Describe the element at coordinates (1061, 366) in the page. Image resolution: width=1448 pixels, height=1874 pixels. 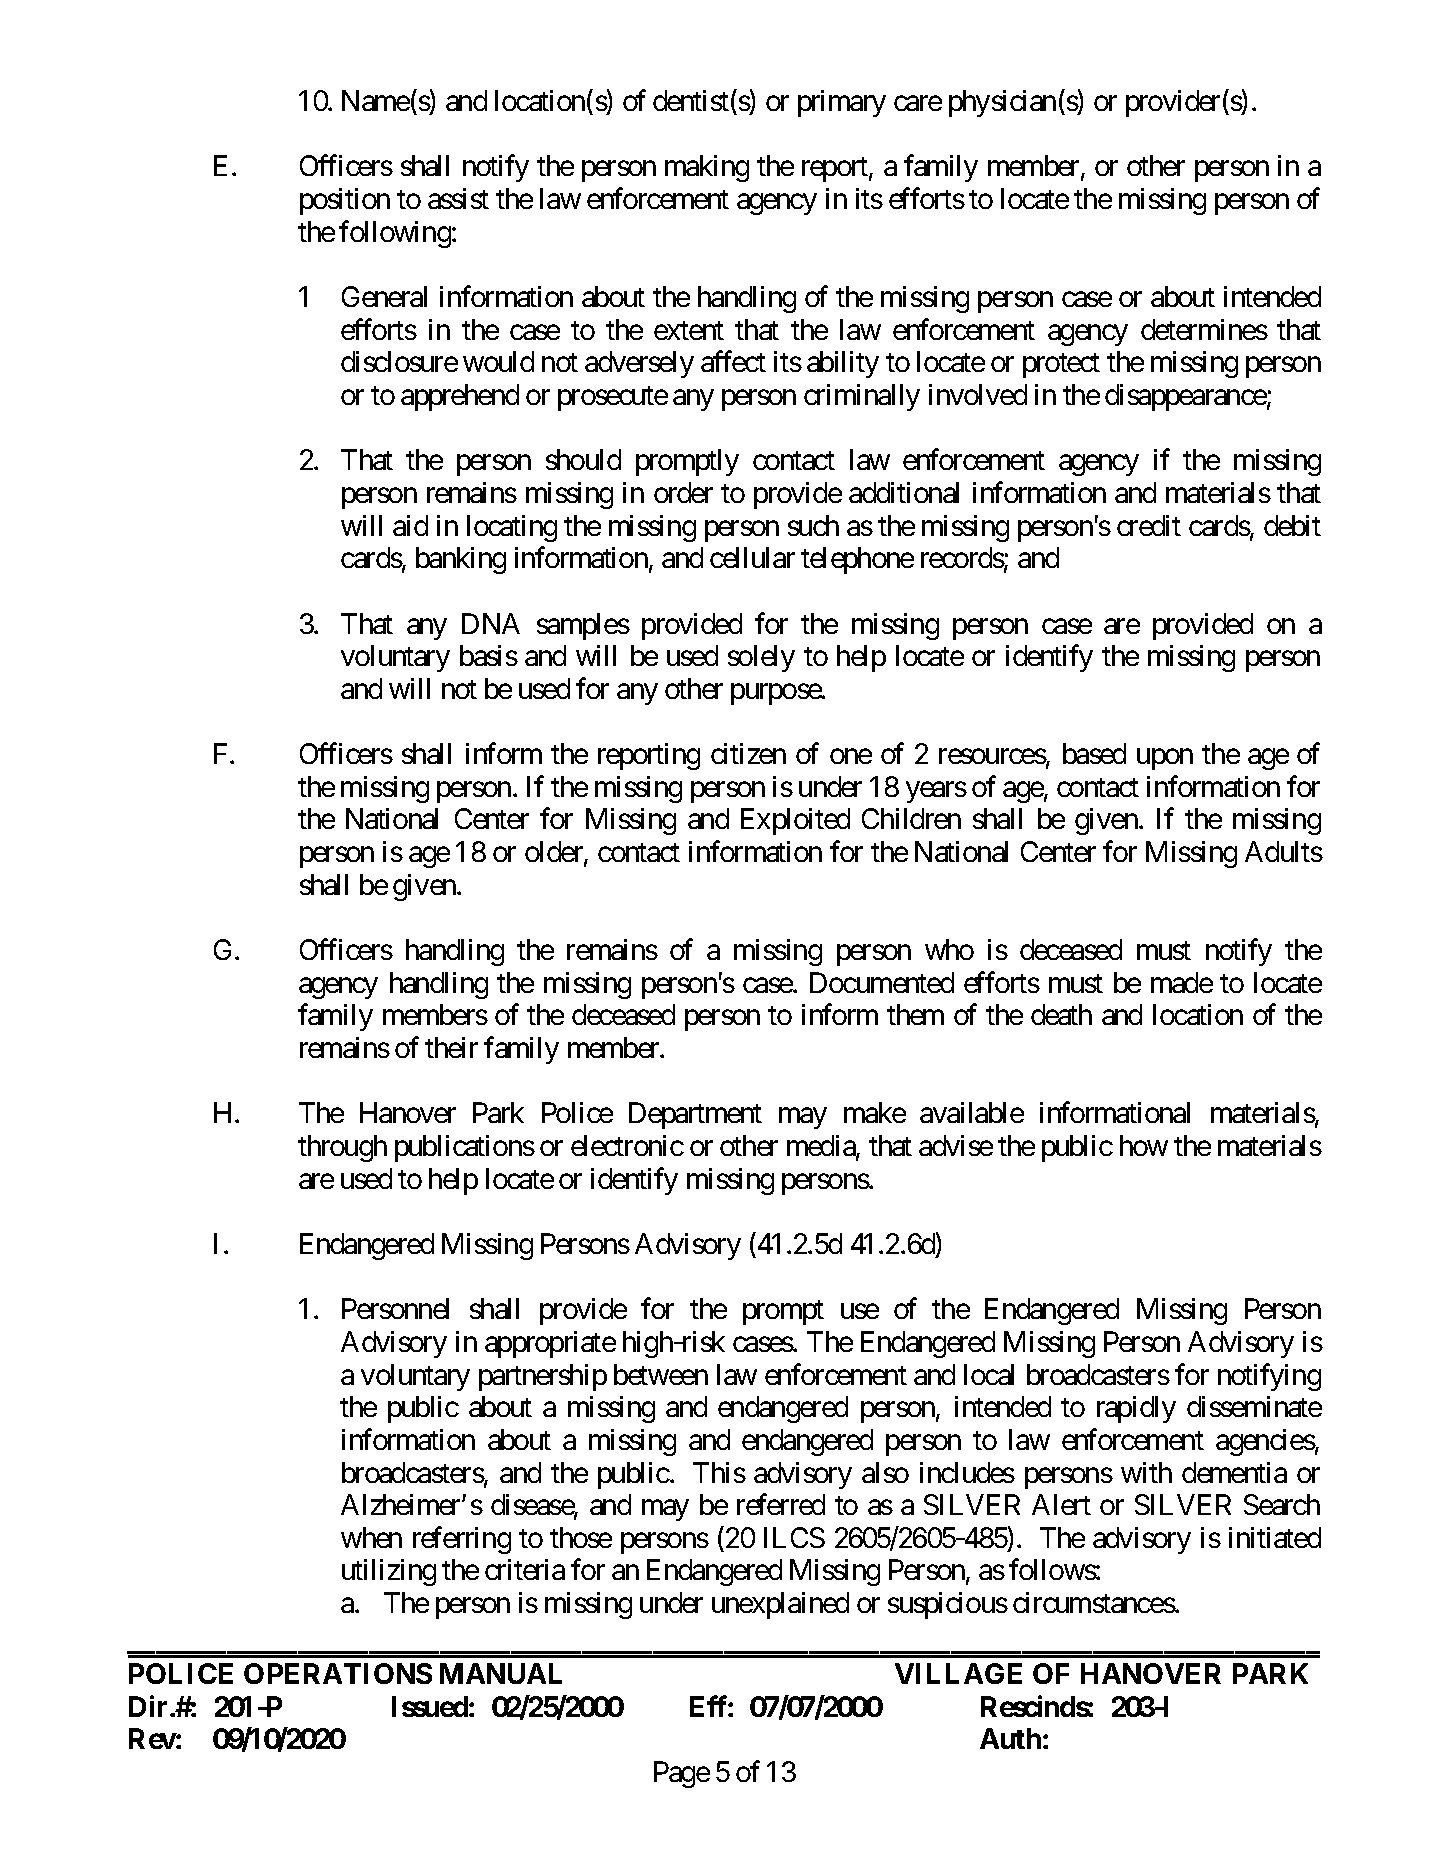
I see `protect` at that location.
